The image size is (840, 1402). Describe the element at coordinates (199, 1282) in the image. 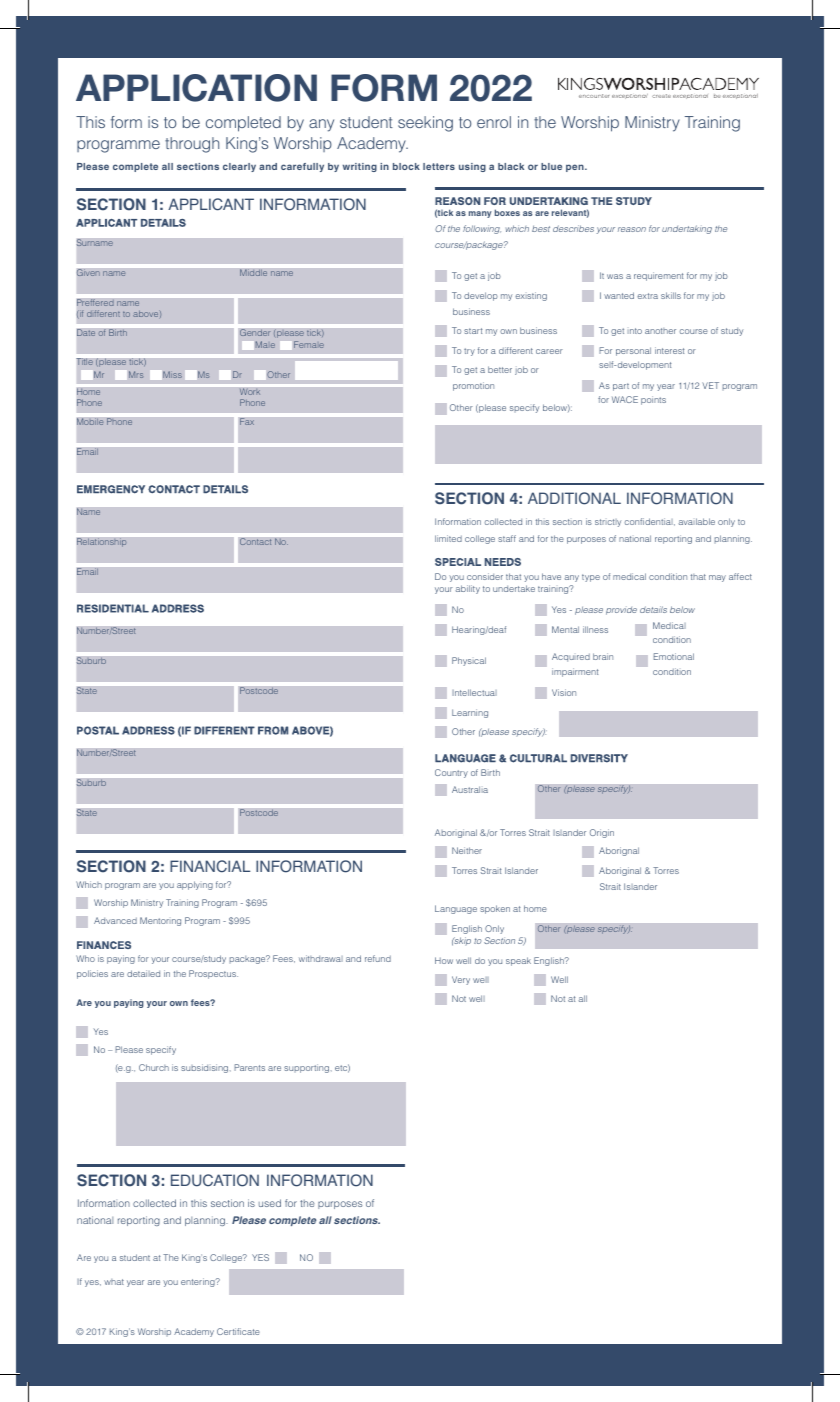

I see `entering` at that location.
